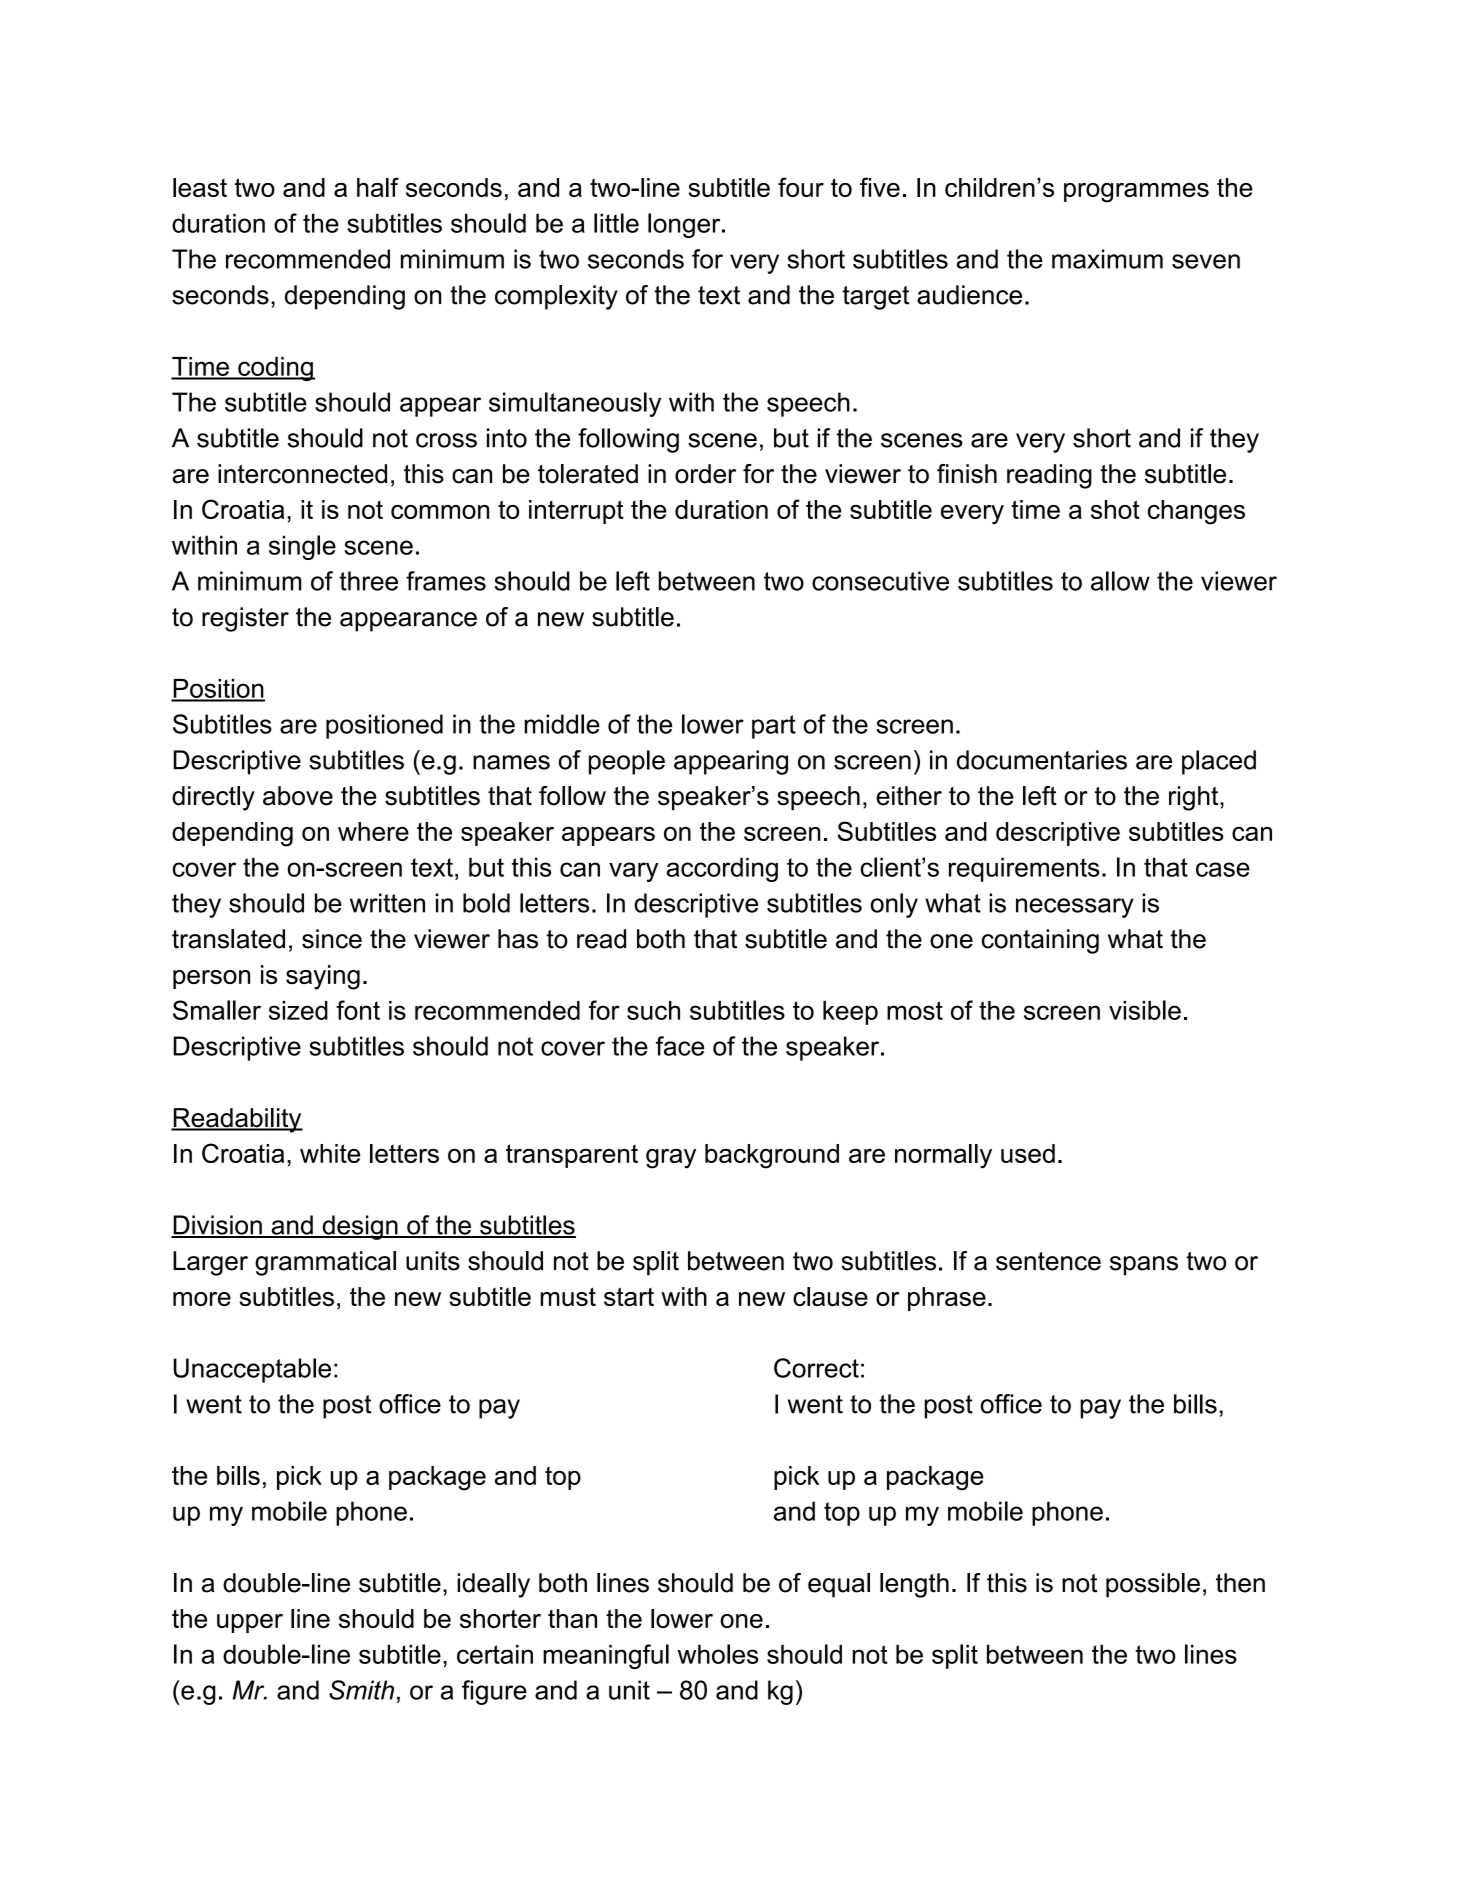 The image size is (1460, 1889). I want to click on maximum, so click(1107, 259).
